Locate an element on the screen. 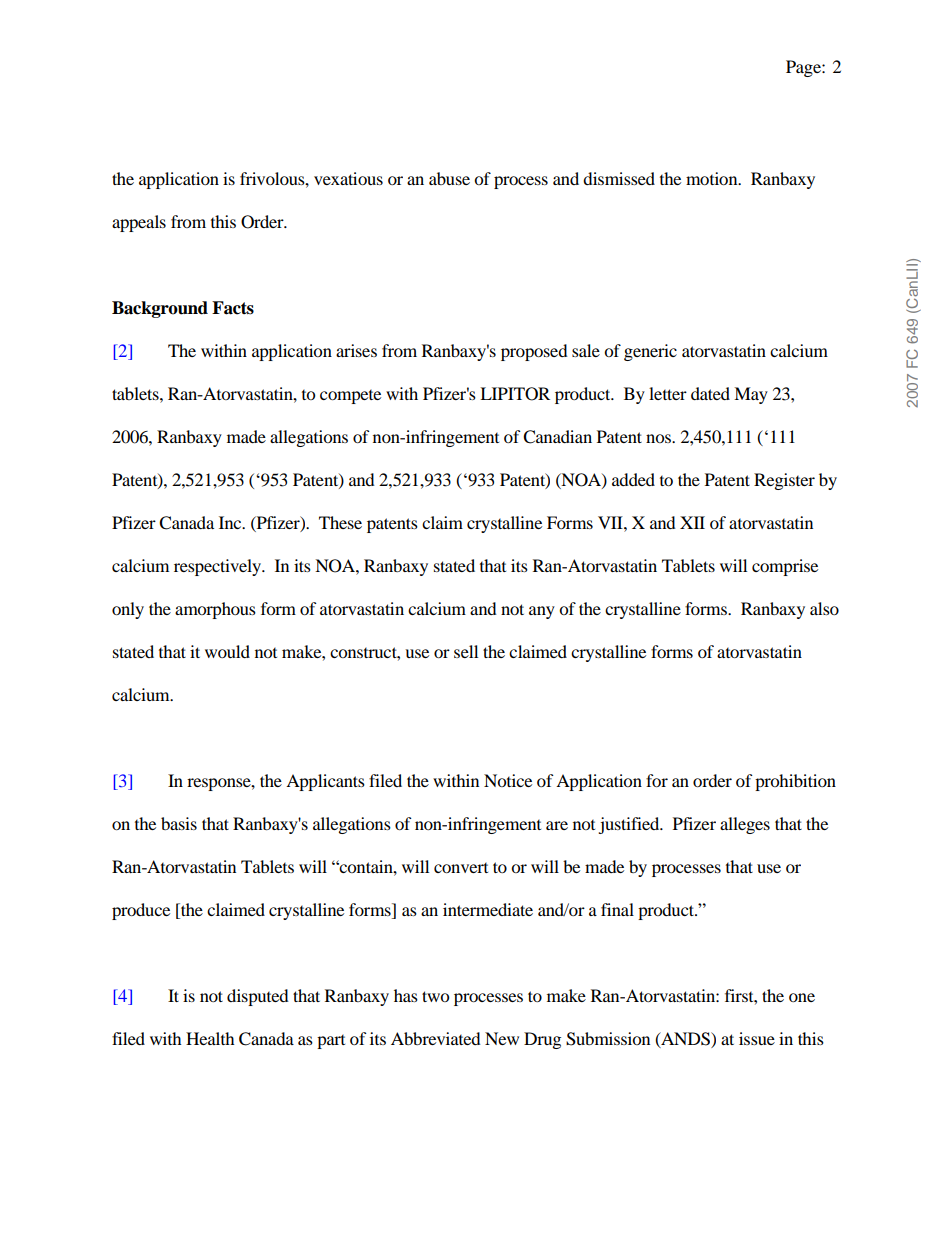 This screenshot has width=952, height=1233. any is located at coordinates (542, 612).
